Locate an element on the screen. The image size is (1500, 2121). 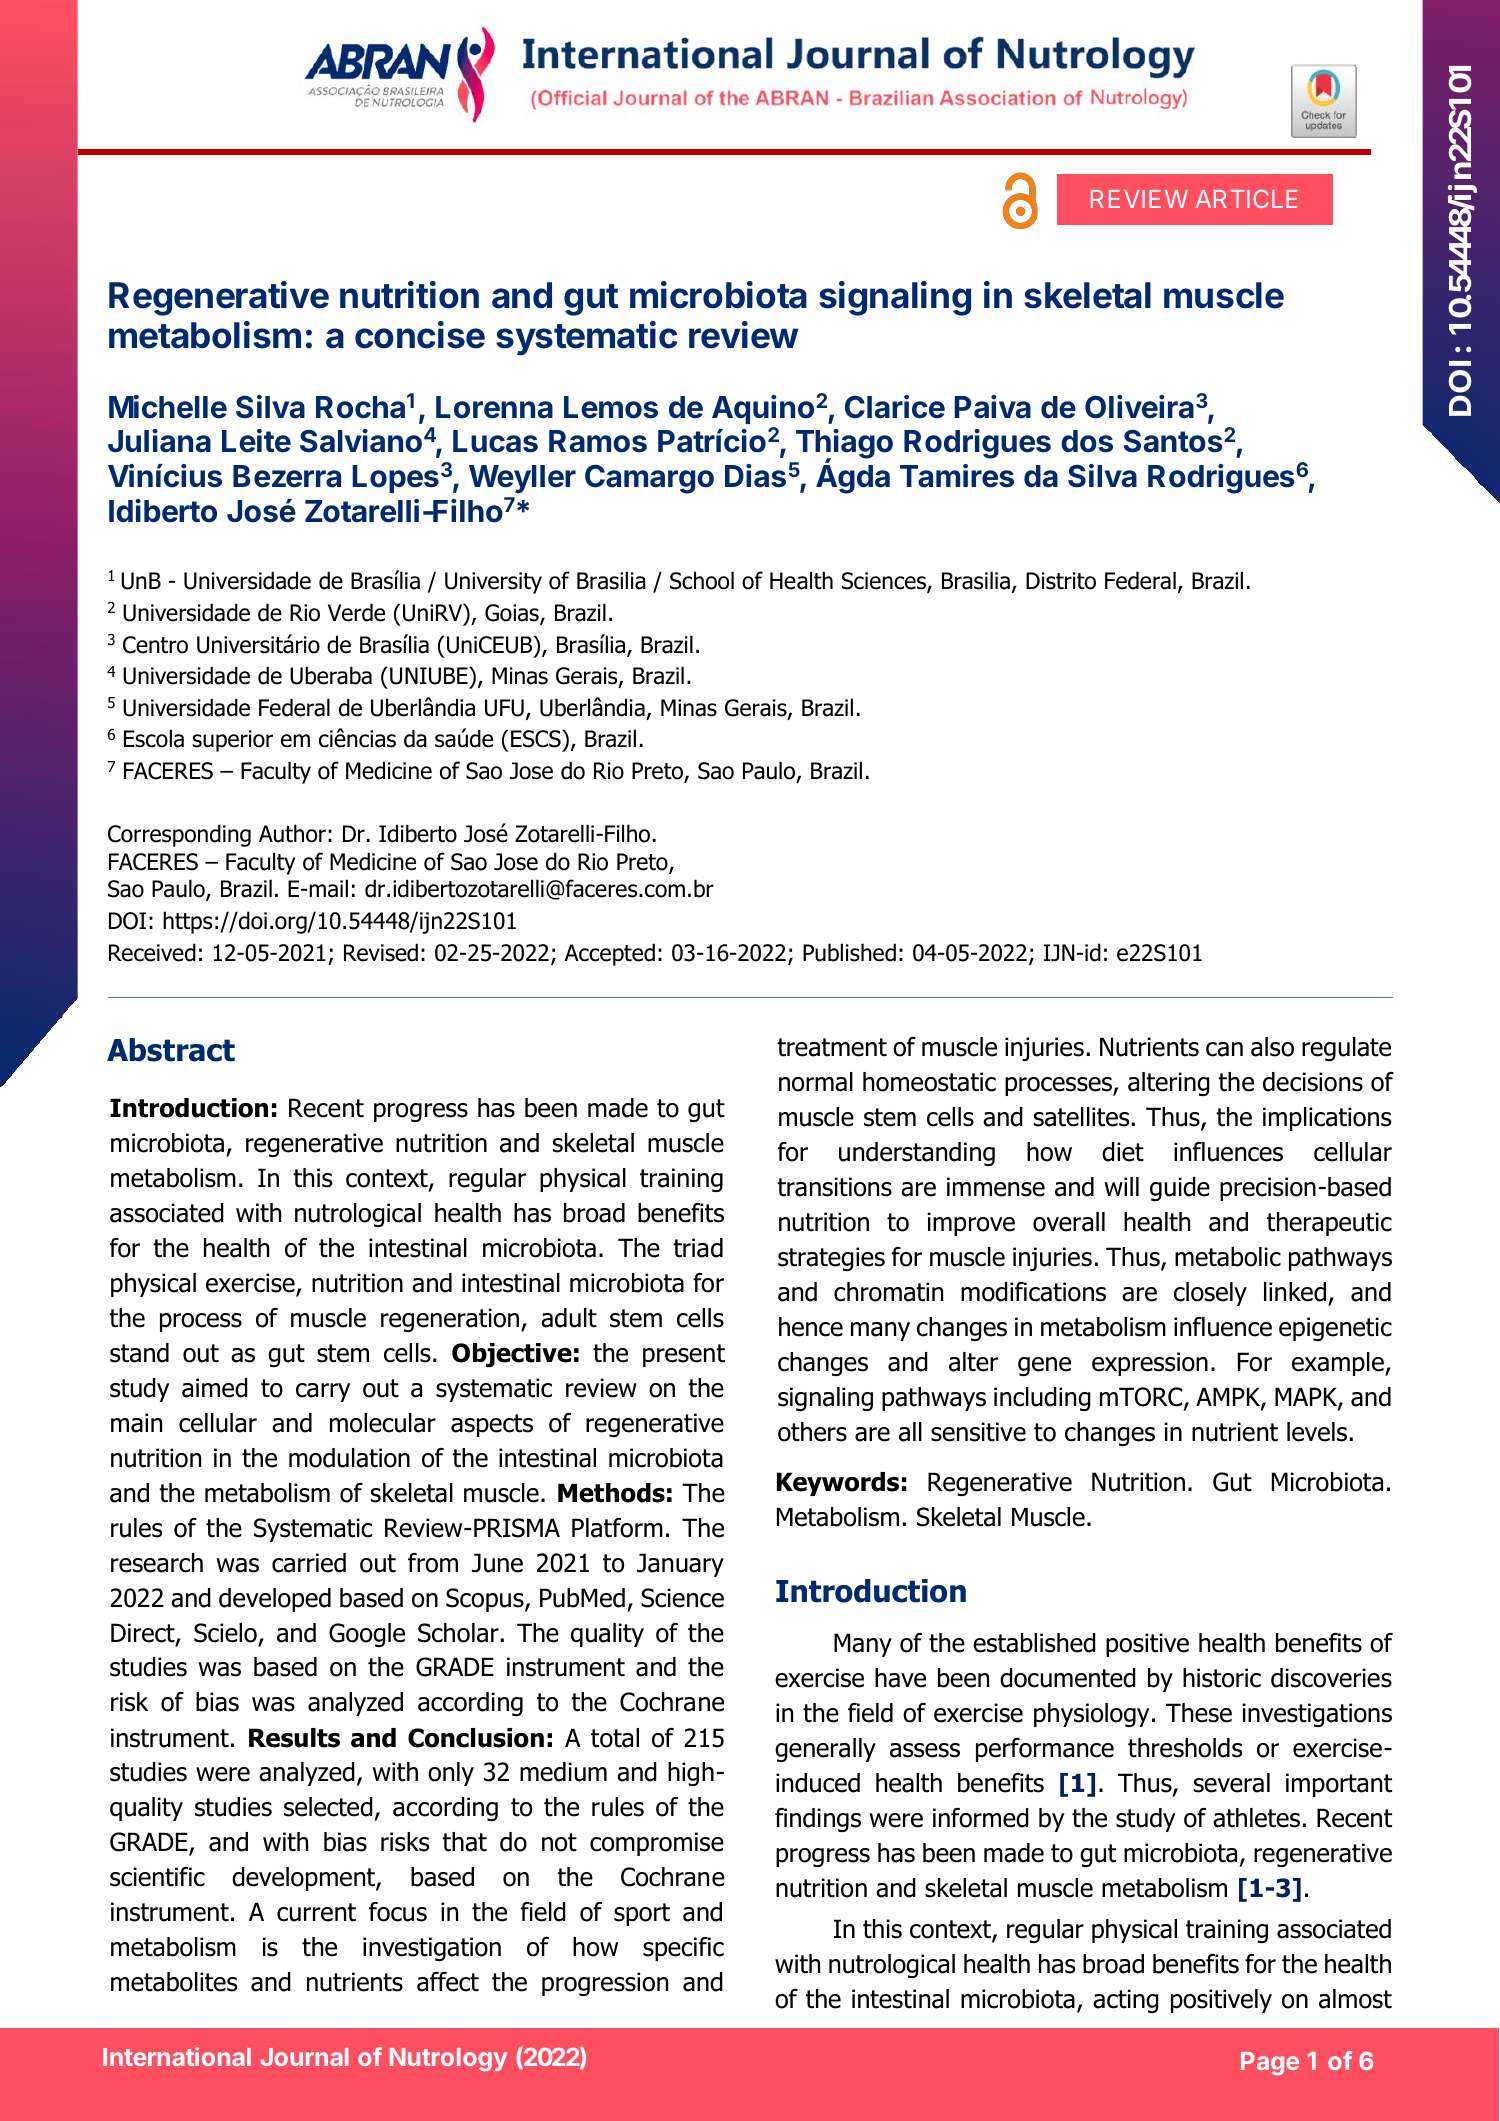
specific is located at coordinates (683, 1949).
